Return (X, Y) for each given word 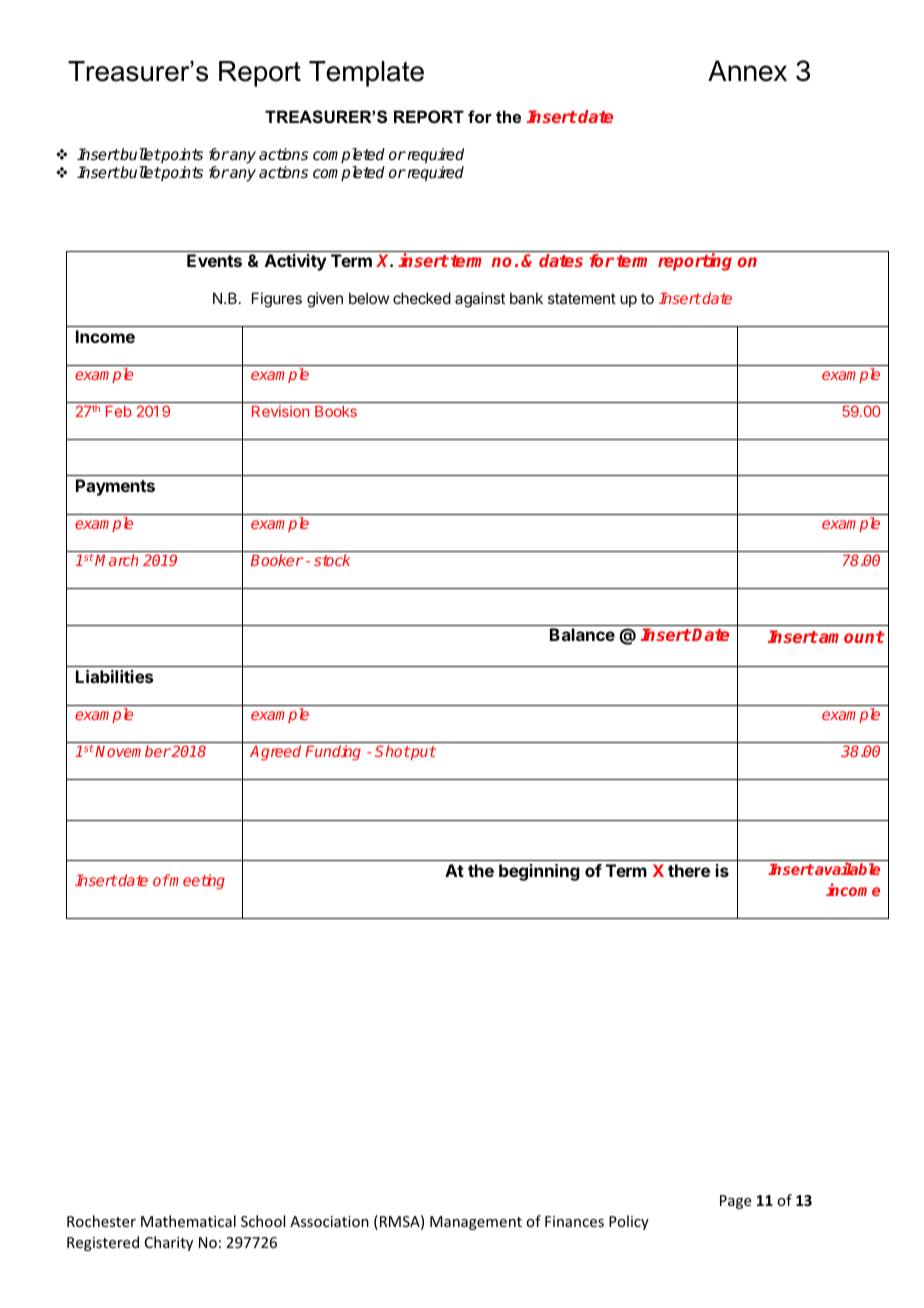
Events (214, 260)
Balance (582, 634)
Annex (747, 71)
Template (366, 74)
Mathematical (188, 1221)
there (689, 870)
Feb (119, 411)
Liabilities (114, 676)
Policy (629, 1222)
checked (422, 298)
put (422, 753)
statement (582, 298)
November (133, 751)
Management (476, 1223)
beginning (539, 872)
